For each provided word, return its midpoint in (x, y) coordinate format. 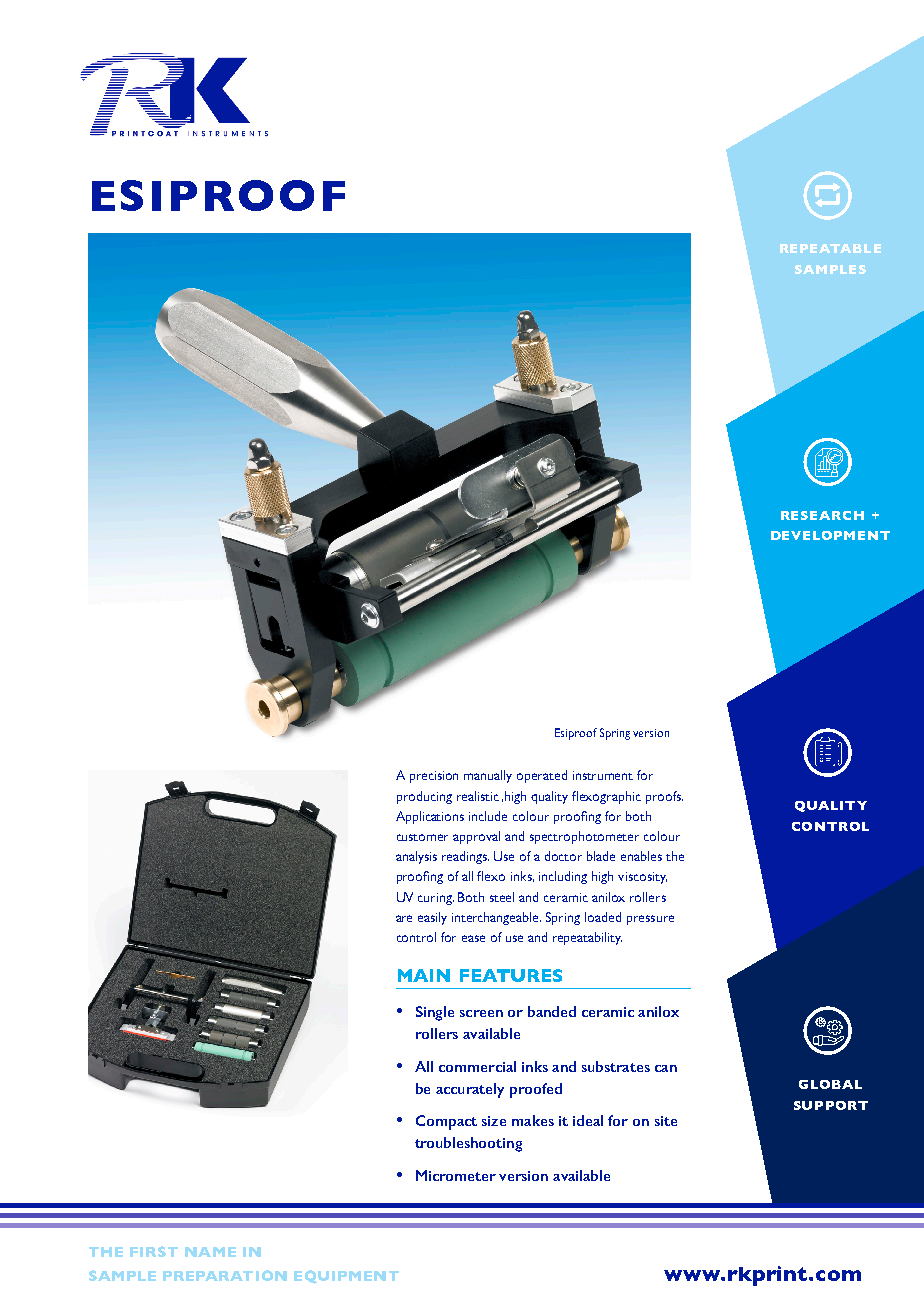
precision (434, 777)
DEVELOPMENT (830, 535)
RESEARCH (822, 515)
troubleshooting (468, 1144)
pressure (650, 920)
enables (641, 856)
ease (473, 938)
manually (488, 776)
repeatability (587, 938)
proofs (664, 797)
